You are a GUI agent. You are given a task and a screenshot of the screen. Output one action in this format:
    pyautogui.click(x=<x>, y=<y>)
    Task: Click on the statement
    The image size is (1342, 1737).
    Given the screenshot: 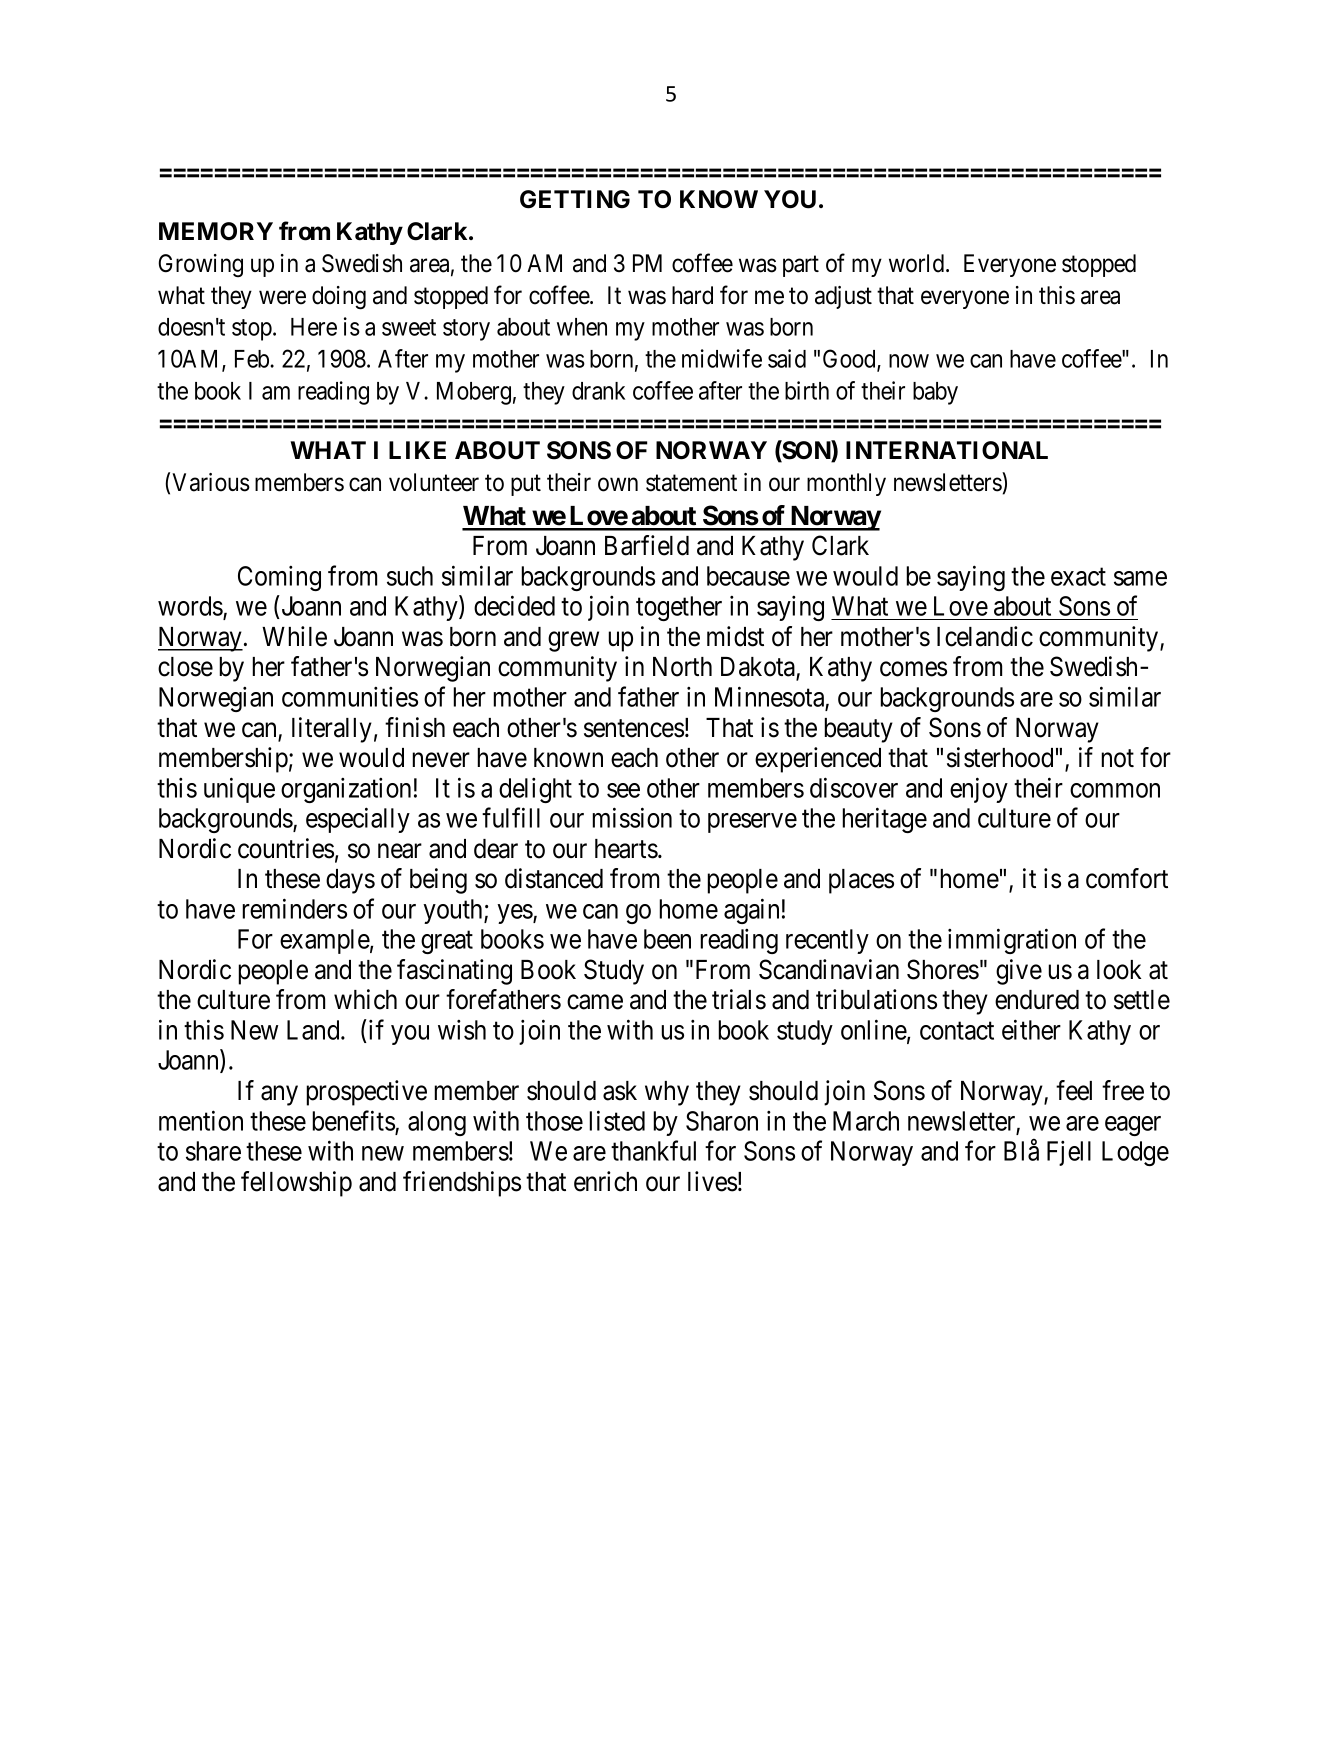 What is the action you would take?
    pyautogui.click(x=691, y=483)
